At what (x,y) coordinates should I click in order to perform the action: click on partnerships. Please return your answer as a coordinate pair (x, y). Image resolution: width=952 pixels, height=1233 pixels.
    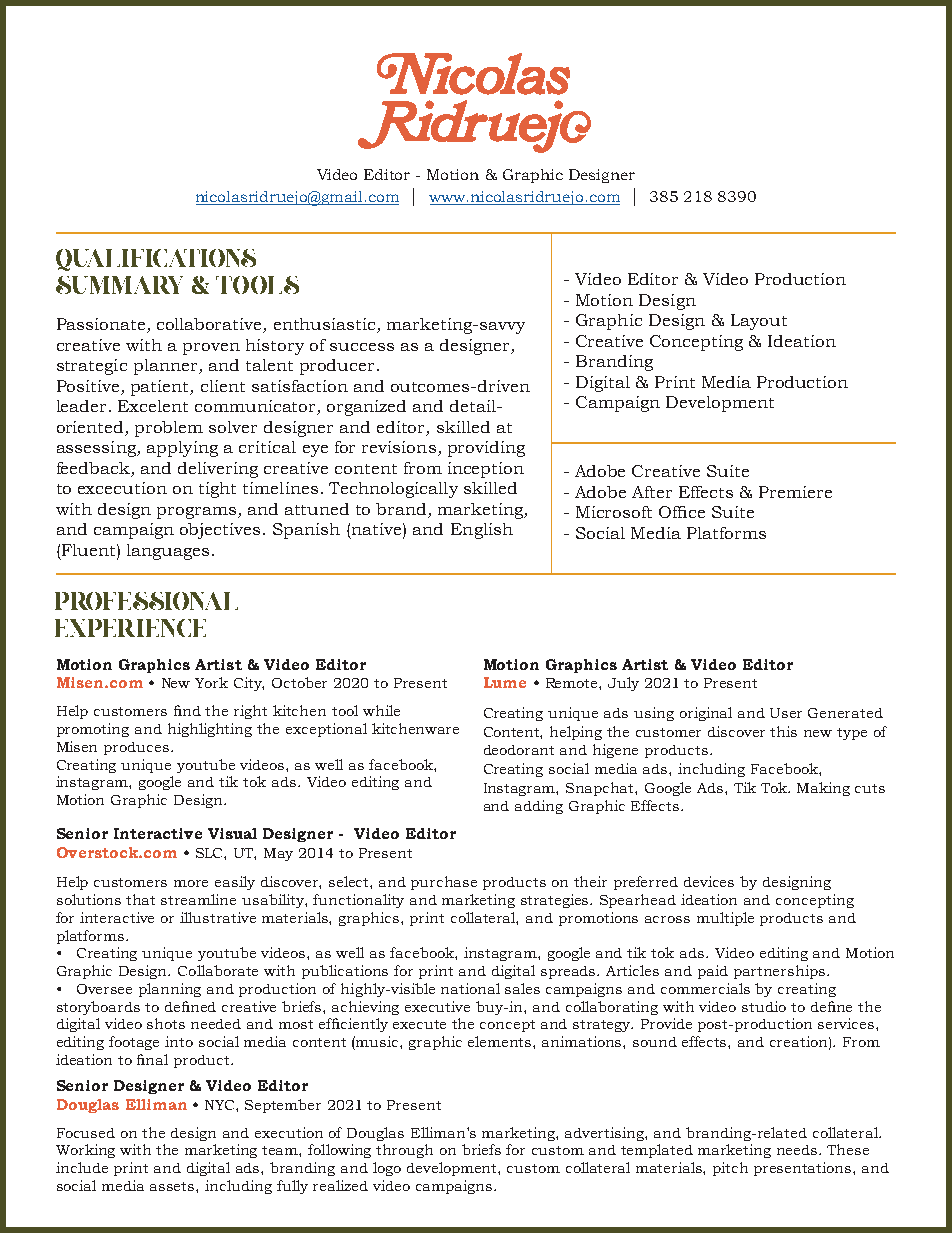
    Looking at the image, I should click on (781, 972).
